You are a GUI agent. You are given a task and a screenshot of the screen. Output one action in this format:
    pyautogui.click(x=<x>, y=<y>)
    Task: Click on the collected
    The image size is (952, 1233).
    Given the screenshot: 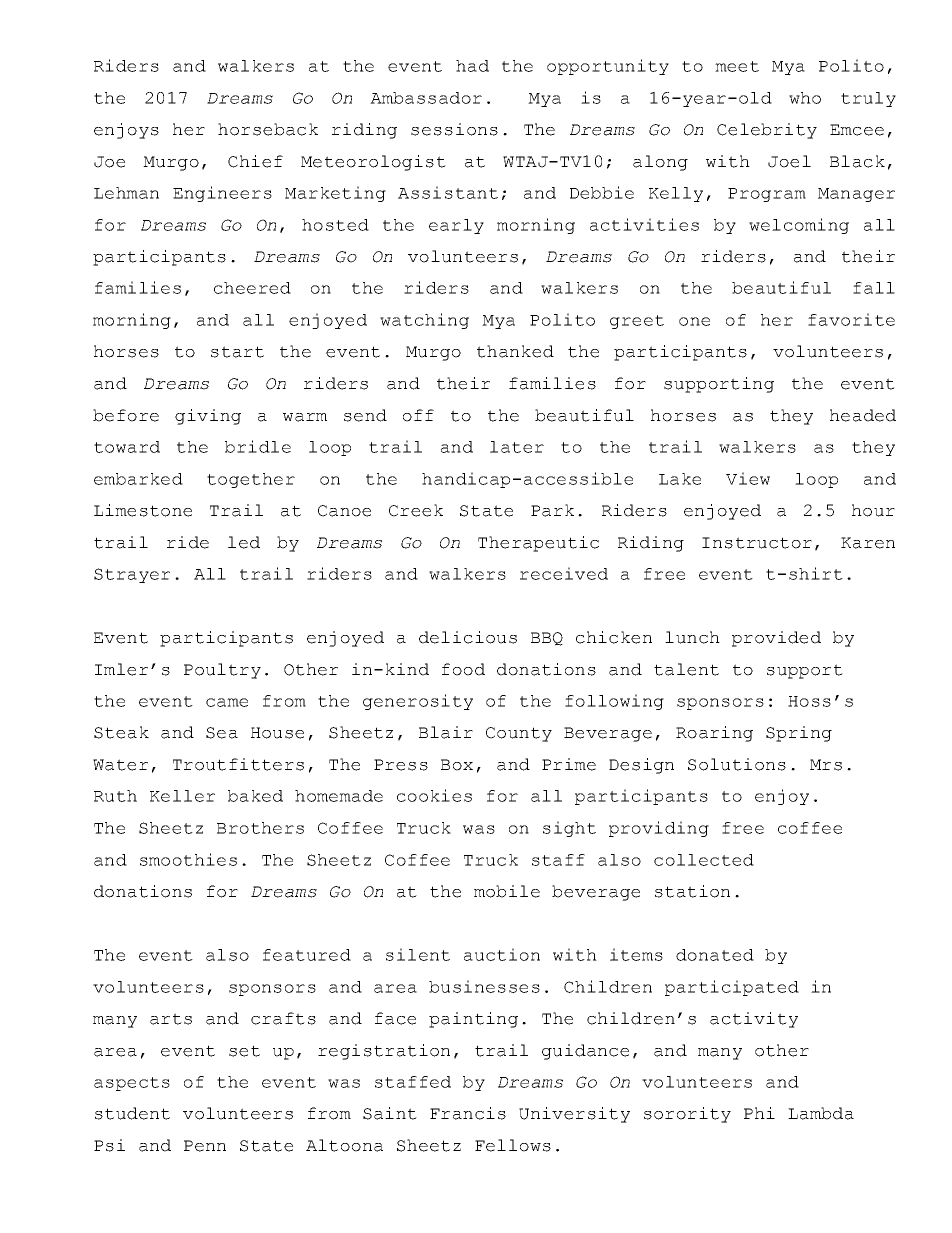 What is the action you would take?
    pyautogui.click(x=704, y=860)
